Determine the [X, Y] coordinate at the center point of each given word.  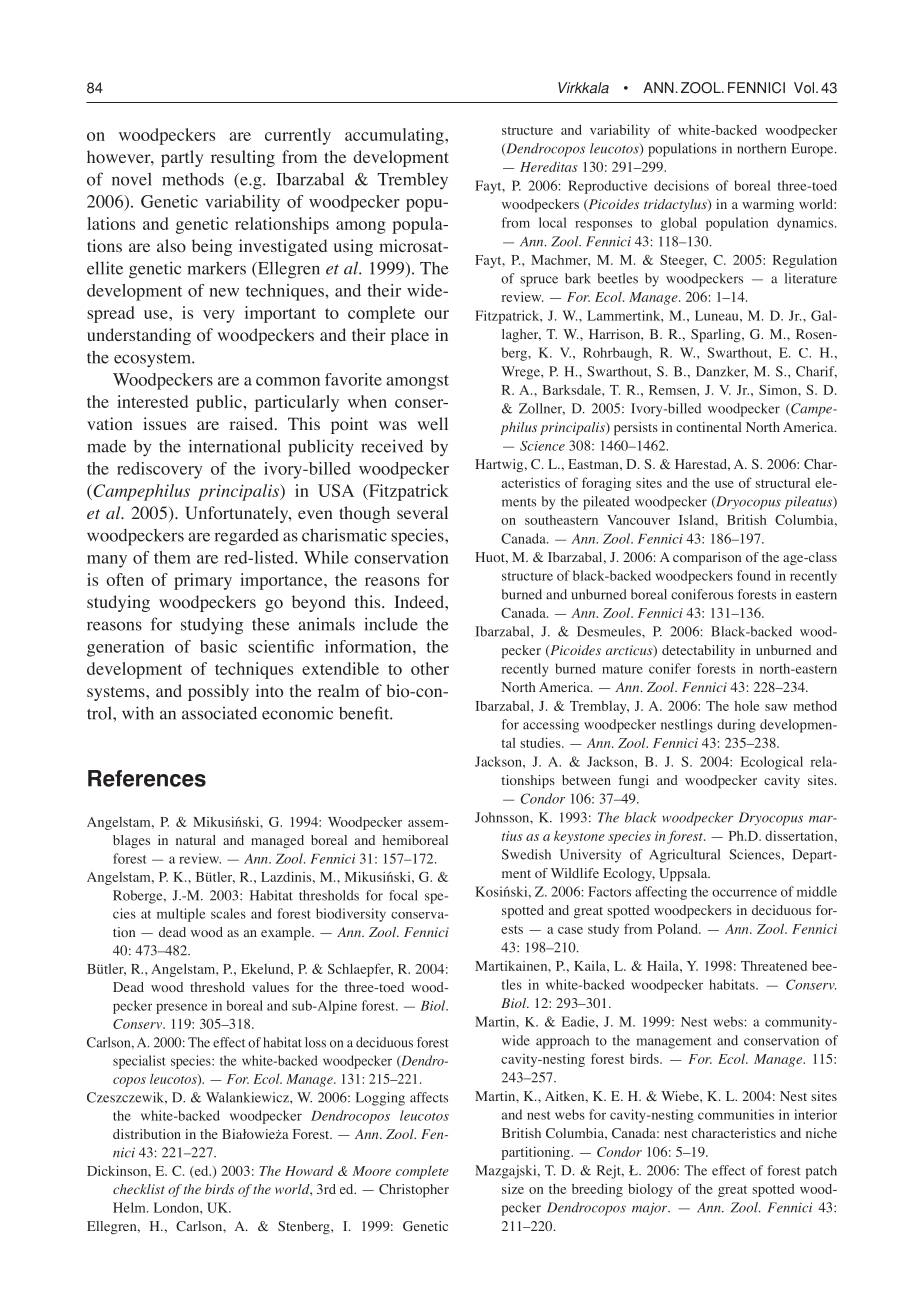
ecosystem [153, 360]
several [422, 512]
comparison [707, 559]
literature [811, 278]
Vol [804, 88]
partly [182, 158]
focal [403, 895]
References [147, 778]
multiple [181, 915]
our [436, 314]
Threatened [774, 966]
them [172, 557]
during [736, 726]
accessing [551, 726]
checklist [139, 1189]
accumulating [395, 136]
